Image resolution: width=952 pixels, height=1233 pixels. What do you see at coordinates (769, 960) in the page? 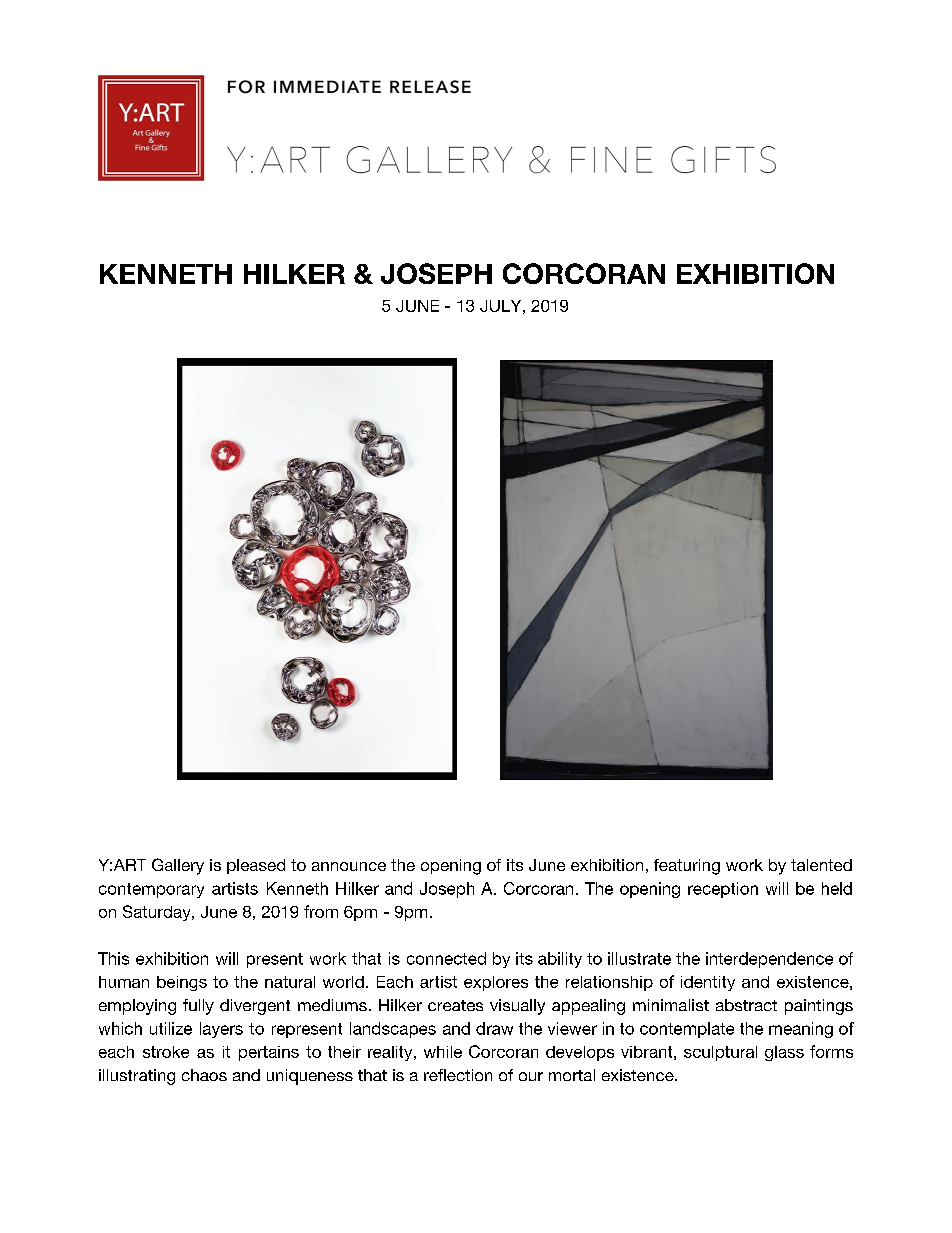
I see `interdependence` at bounding box center [769, 960].
